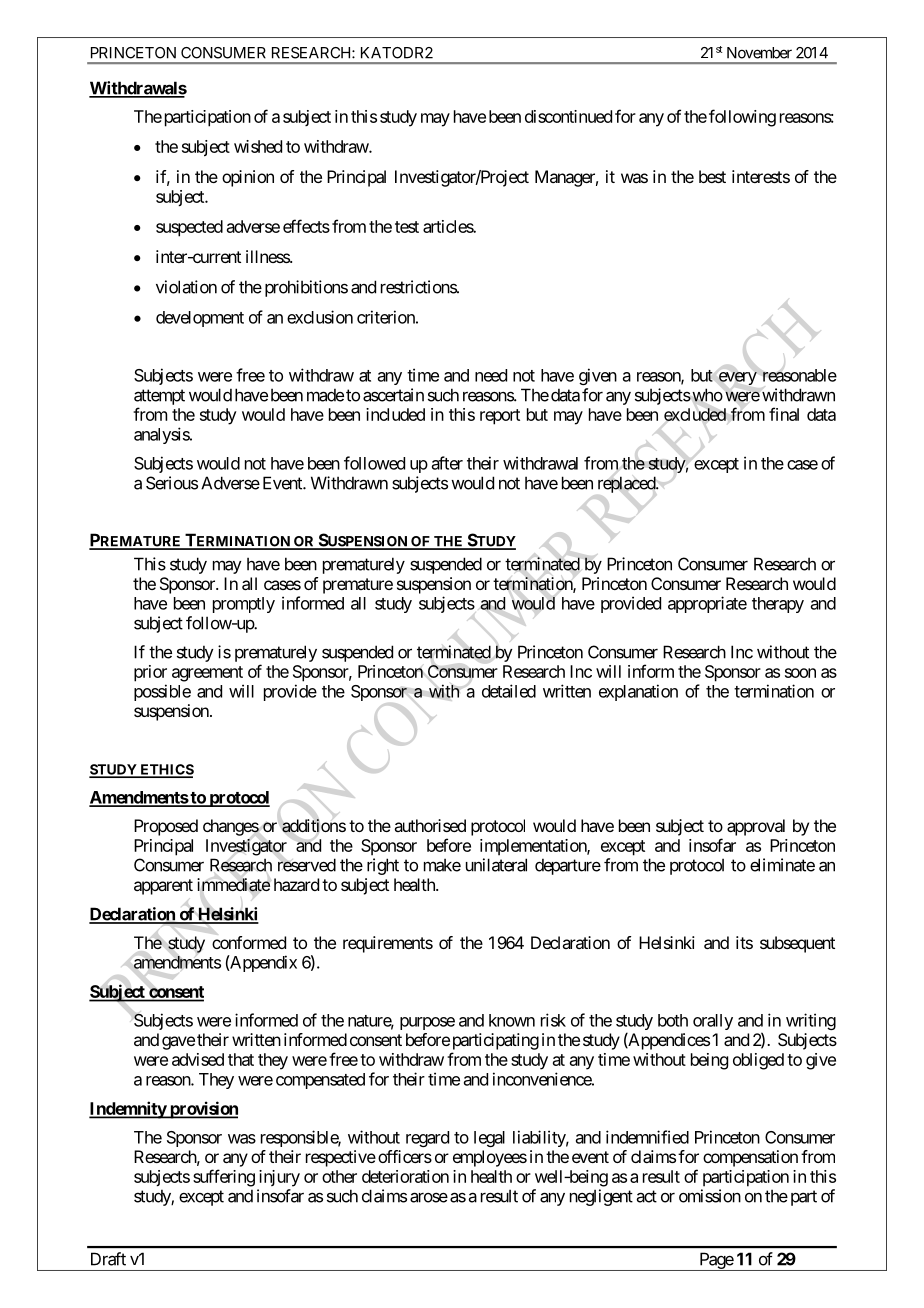 Image resolution: width=924 pixels, height=1308 pixels. What do you see at coordinates (166, 827) in the screenshot?
I see `Proposed` at bounding box center [166, 827].
